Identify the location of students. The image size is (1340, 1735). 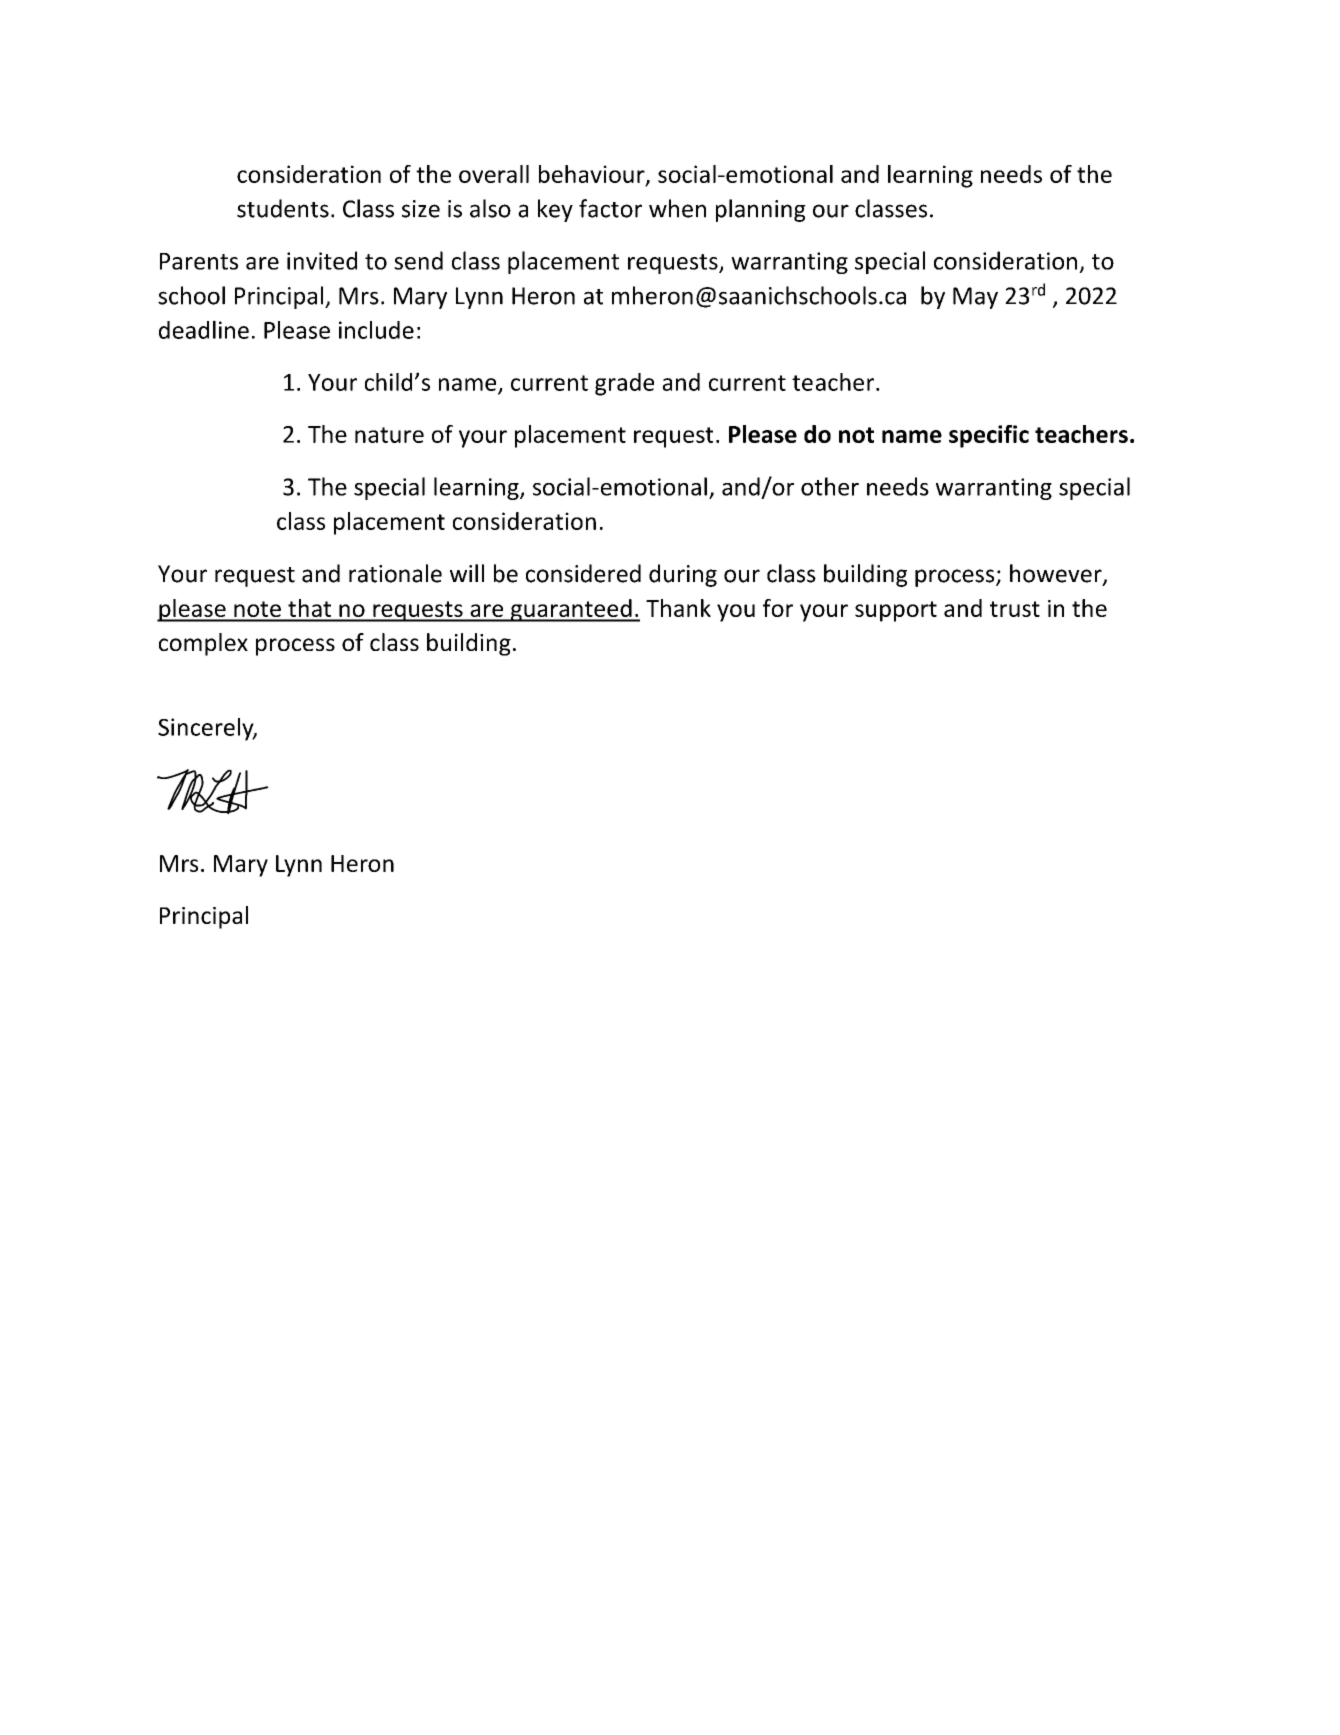
(283, 208).
